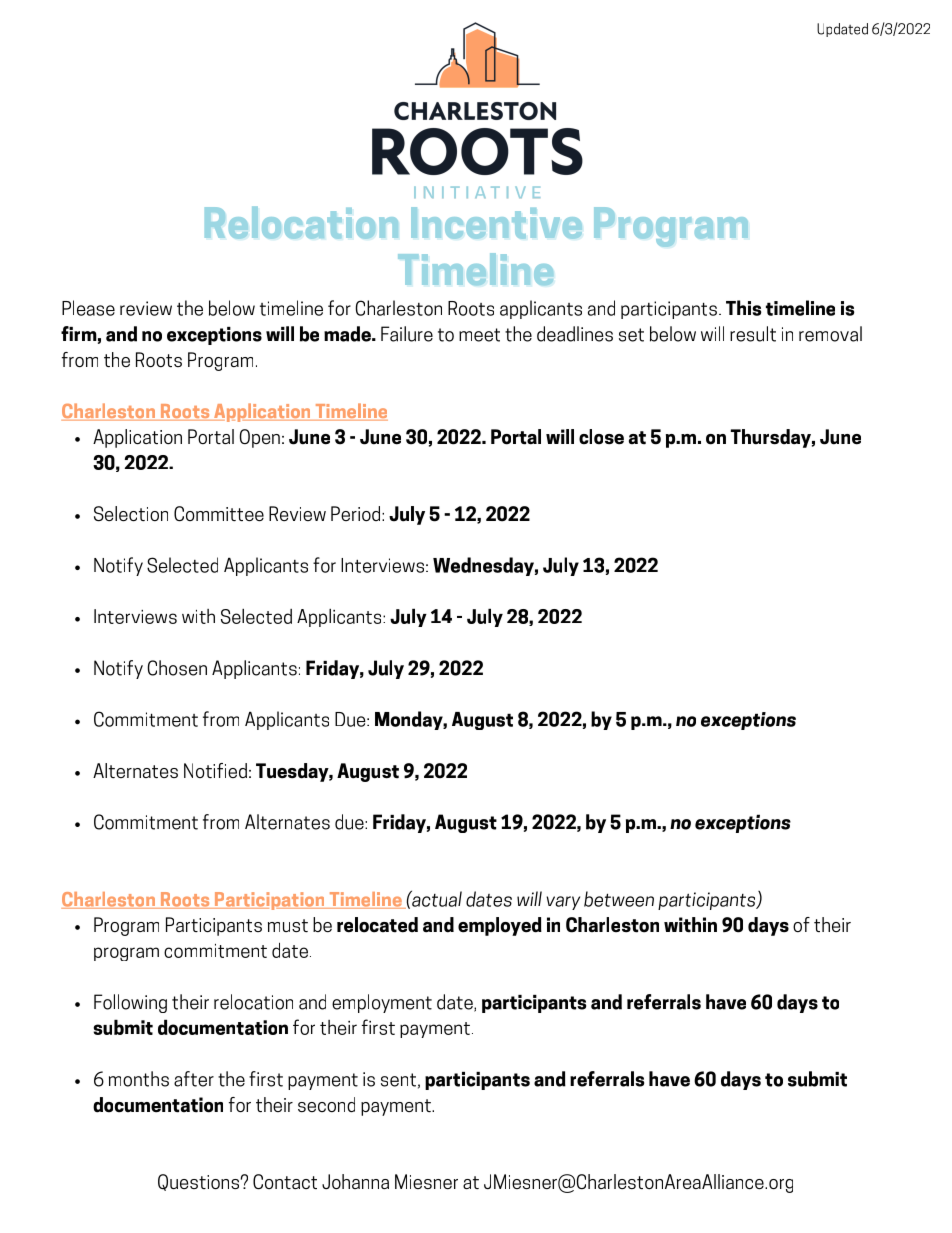  What do you see at coordinates (88, 308) in the page?
I see `Please` at bounding box center [88, 308].
